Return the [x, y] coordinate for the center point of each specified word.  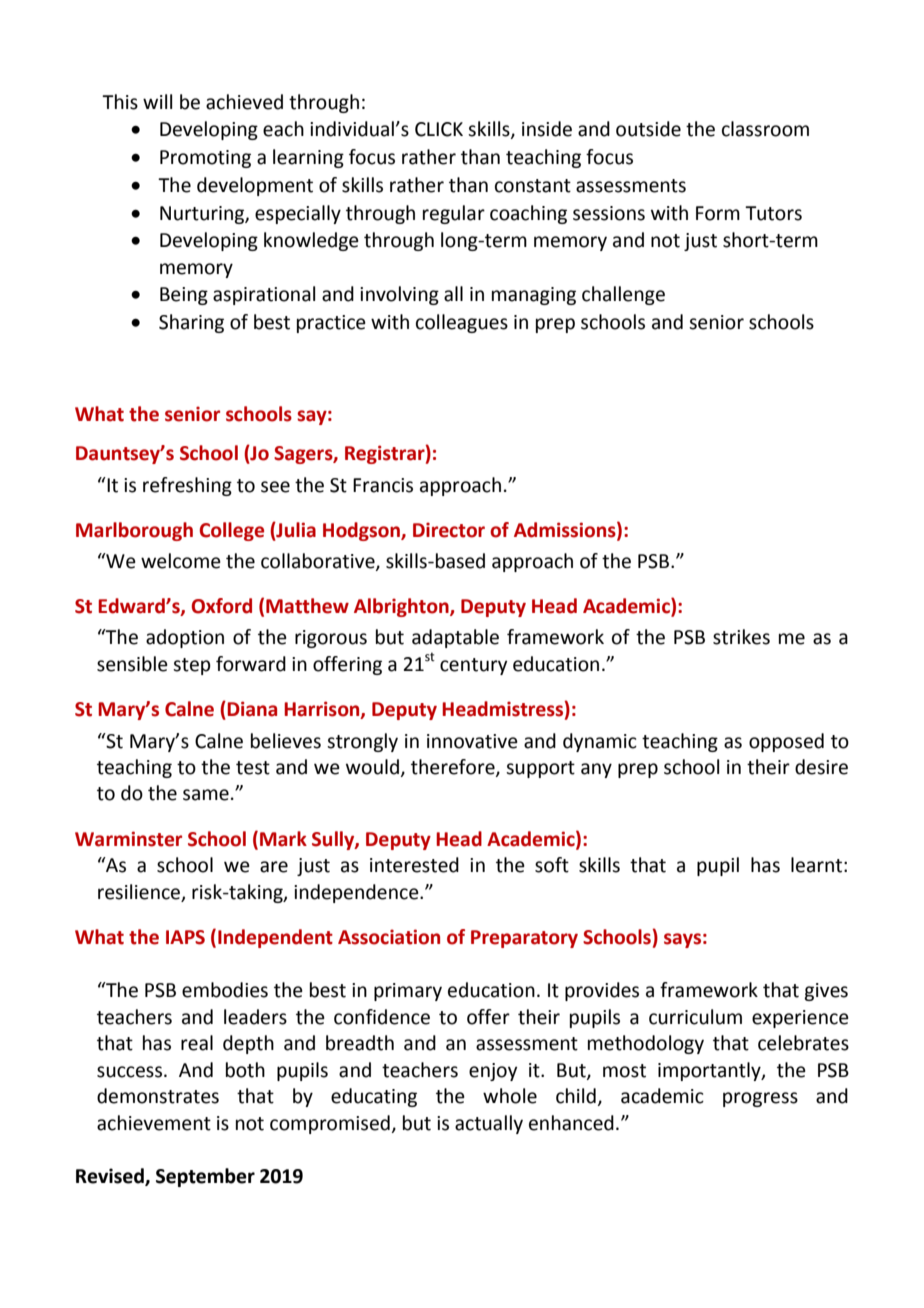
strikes [741, 637]
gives [826, 992]
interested [414, 865]
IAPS [185, 937]
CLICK [439, 129]
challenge [623, 295]
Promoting [205, 159]
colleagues [462, 323]
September [205, 1177]
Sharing [191, 323]
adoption [185, 638]
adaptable [455, 638]
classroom [765, 129]
